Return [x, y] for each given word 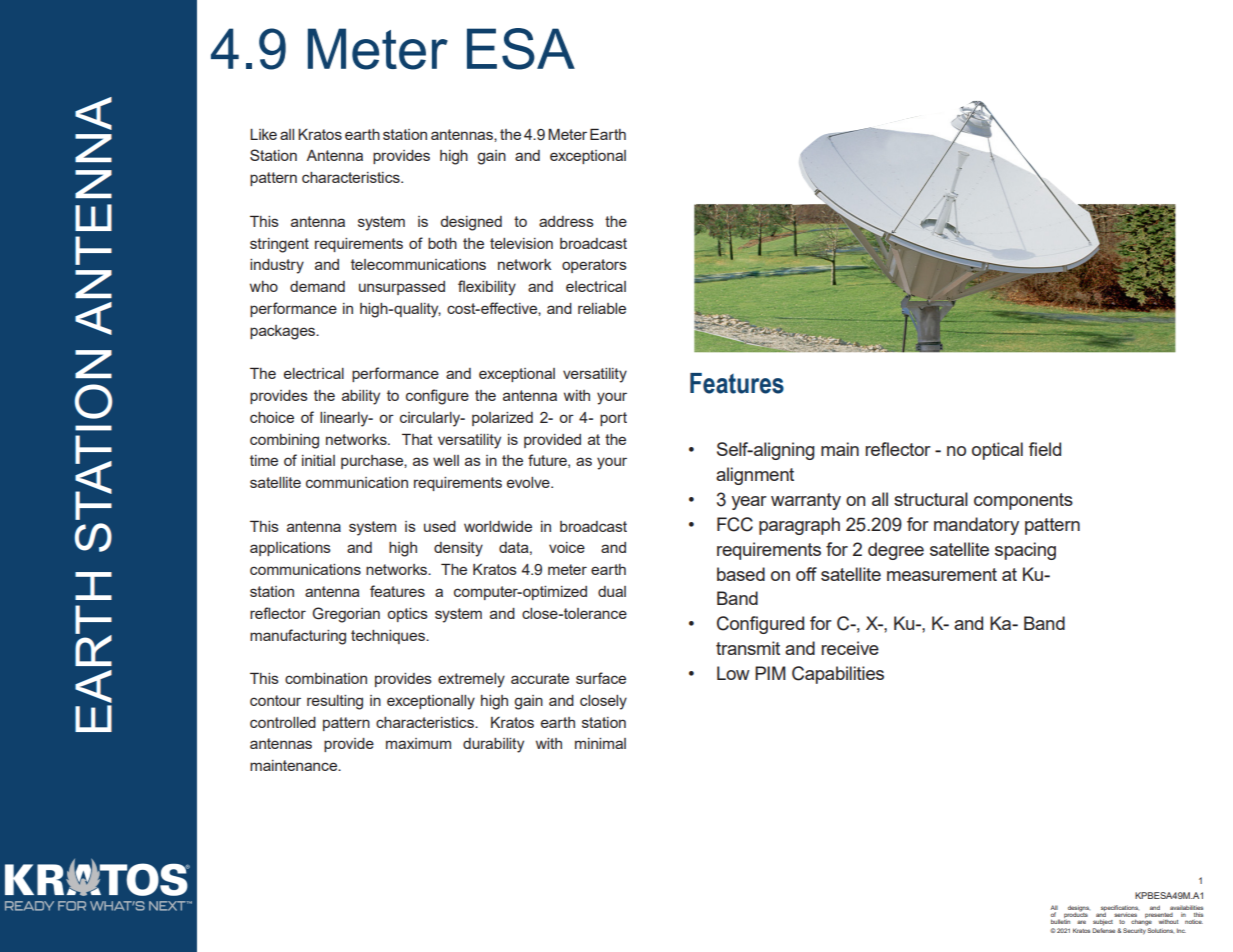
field [1045, 449]
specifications [1120, 909]
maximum [418, 743]
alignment [755, 476]
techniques [389, 637]
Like [263, 134]
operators [594, 266]
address [566, 221]
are [1081, 922]
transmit [748, 648]
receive [850, 648]
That [417, 439]
